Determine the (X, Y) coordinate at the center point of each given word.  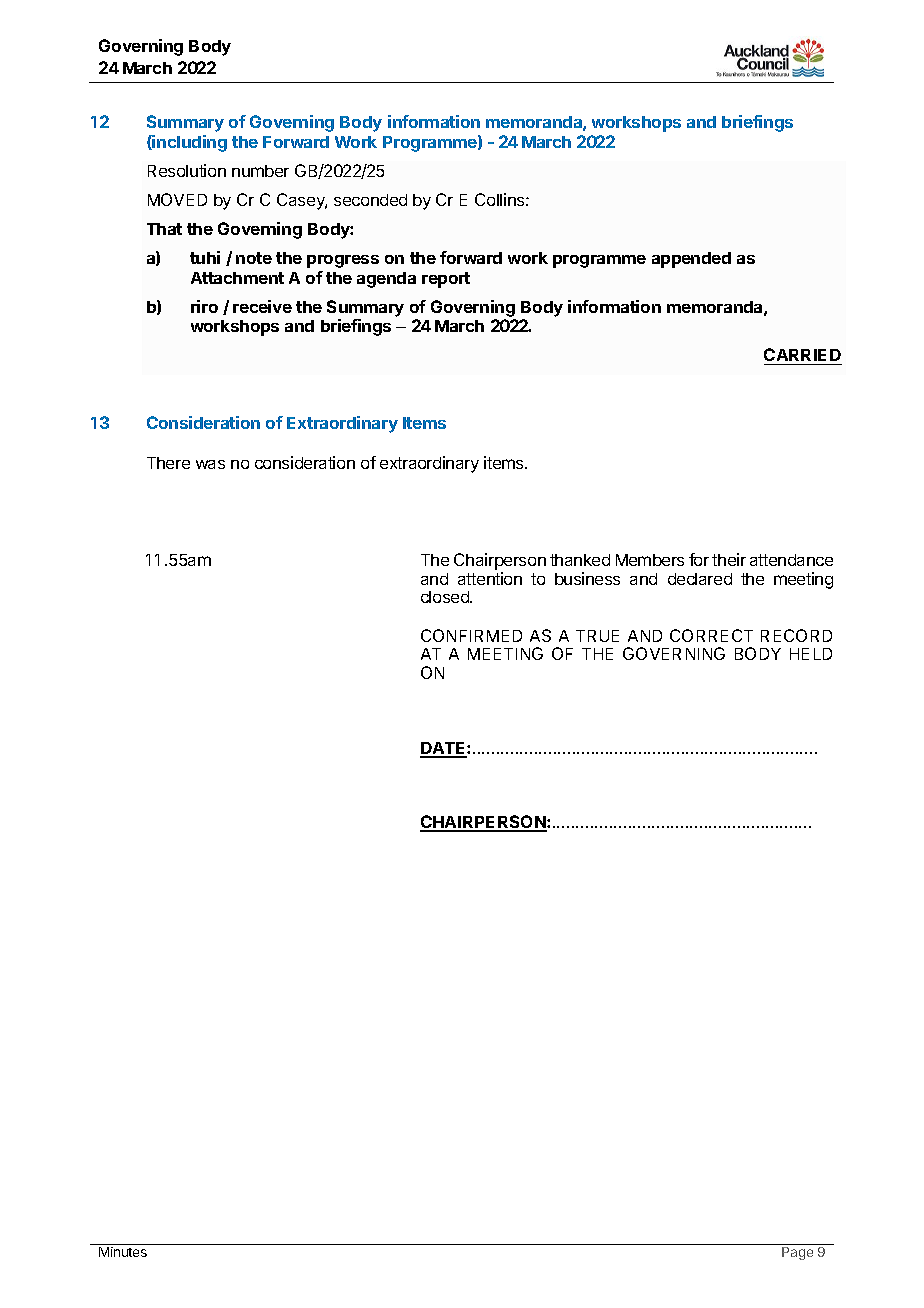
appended (691, 260)
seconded (370, 200)
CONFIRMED (471, 635)
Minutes (123, 1252)
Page (797, 1253)
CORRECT (711, 635)
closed (446, 597)
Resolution (187, 170)
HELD (811, 654)
